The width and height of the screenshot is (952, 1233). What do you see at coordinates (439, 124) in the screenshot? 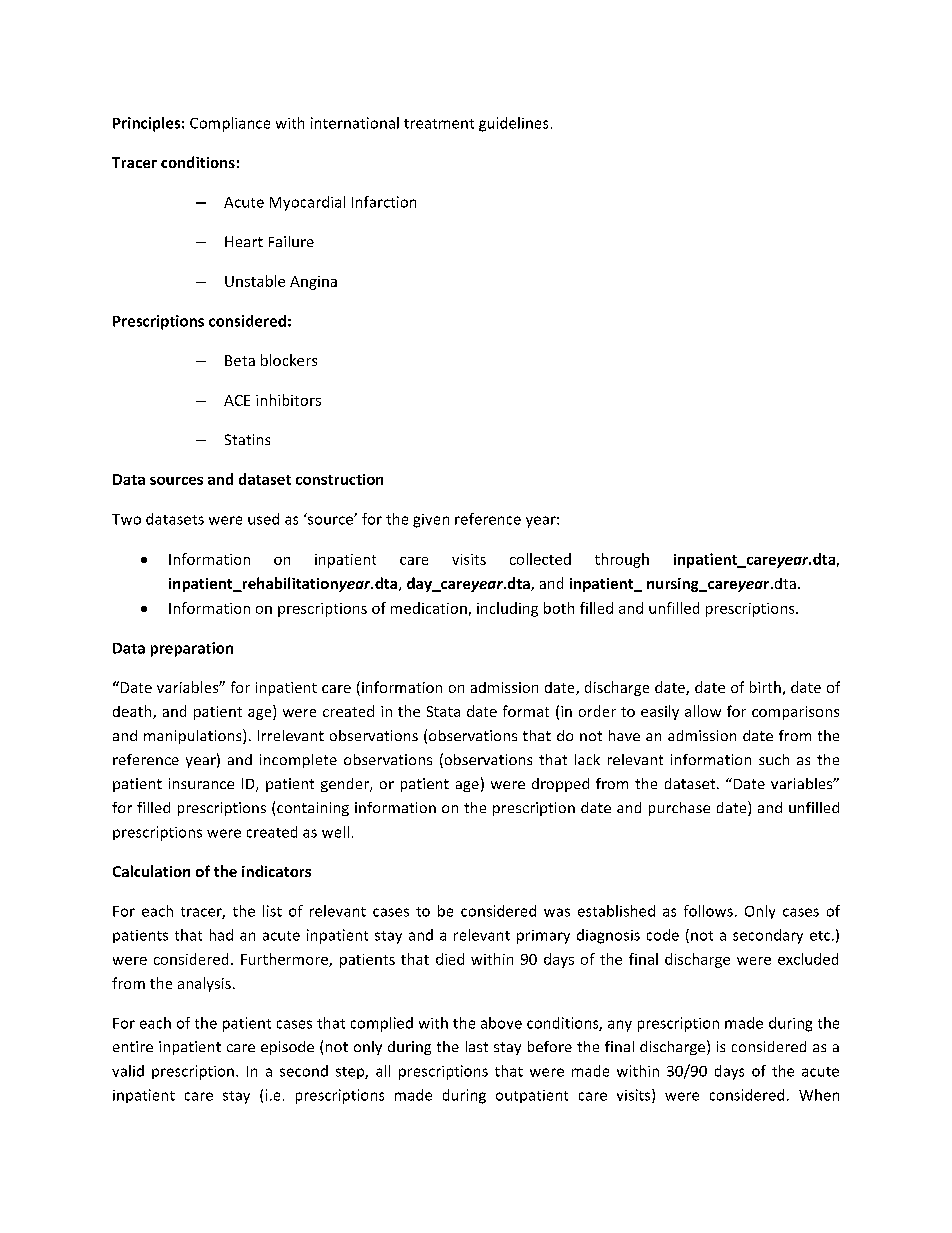
I see `treatment` at bounding box center [439, 124].
